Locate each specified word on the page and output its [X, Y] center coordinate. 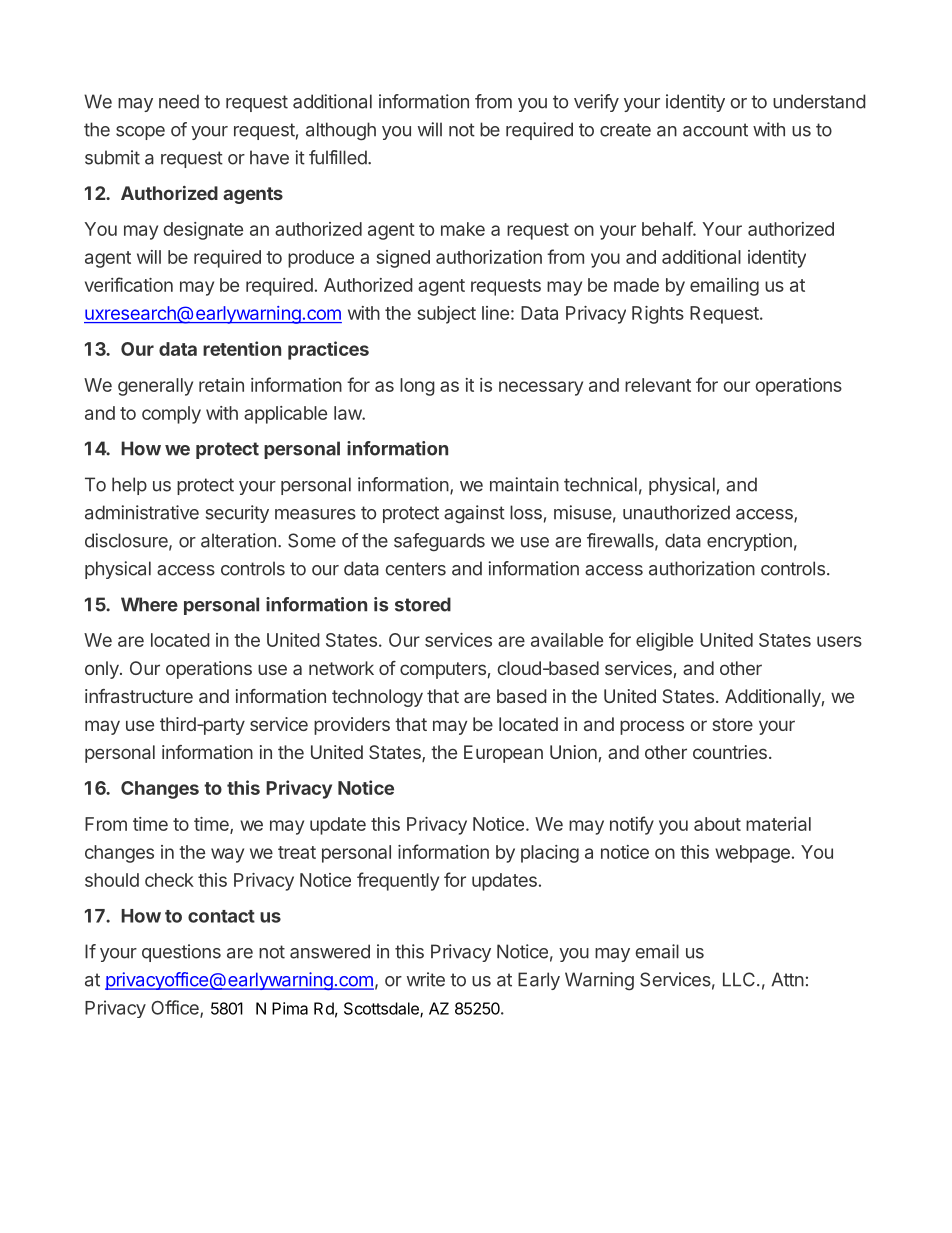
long [417, 387]
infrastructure [139, 696]
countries [730, 752]
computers [443, 670]
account [715, 130]
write [426, 979]
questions [181, 953]
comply [171, 415]
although [341, 131]
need [179, 101]
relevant [658, 385]
